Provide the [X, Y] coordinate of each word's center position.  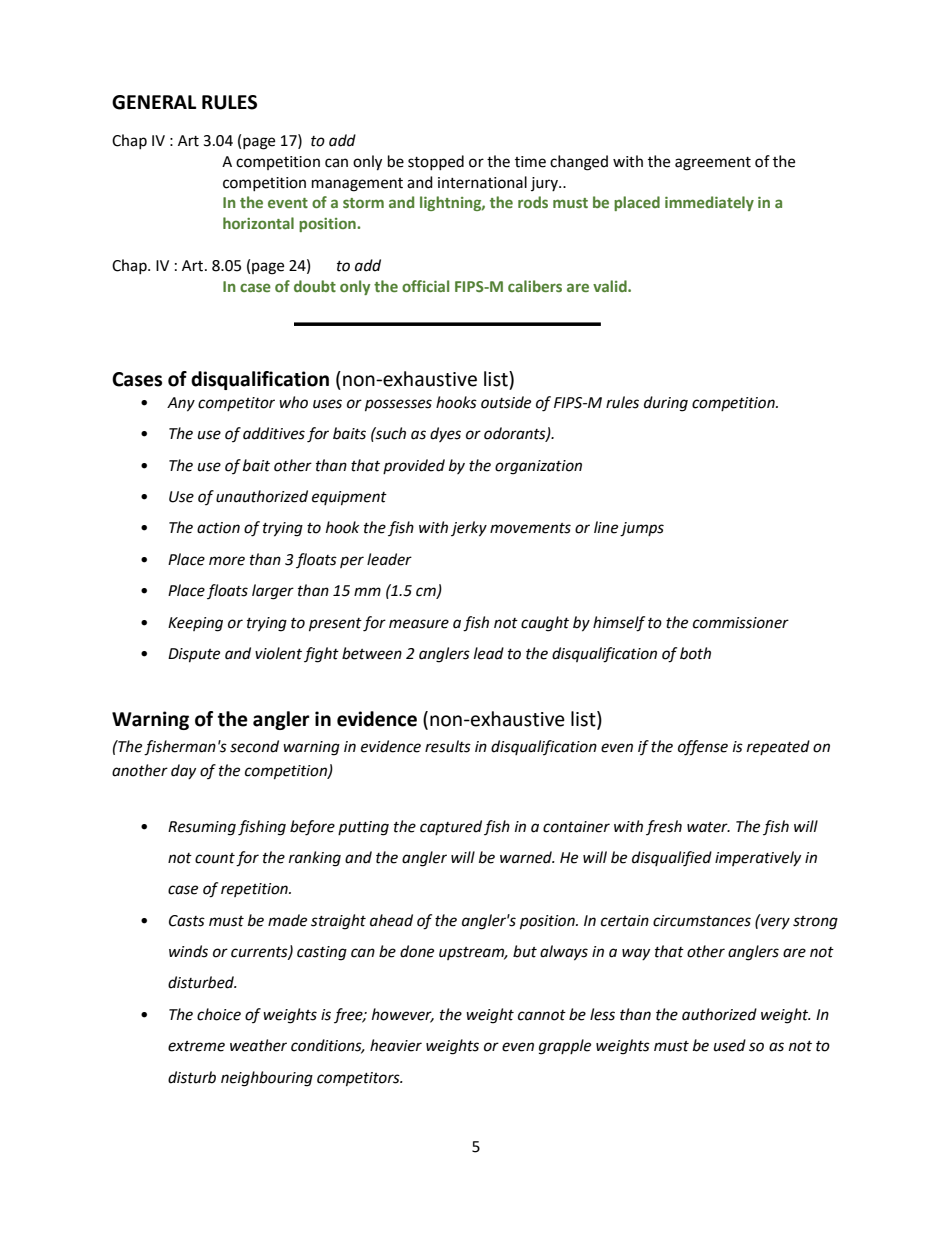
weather [258, 1045]
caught [545, 624]
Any [181, 404]
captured [451, 827]
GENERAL [154, 102]
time [530, 162]
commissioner [741, 623]
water [708, 827]
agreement [713, 164]
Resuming [202, 828]
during [666, 404]
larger [273, 592]
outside [506, 402]
